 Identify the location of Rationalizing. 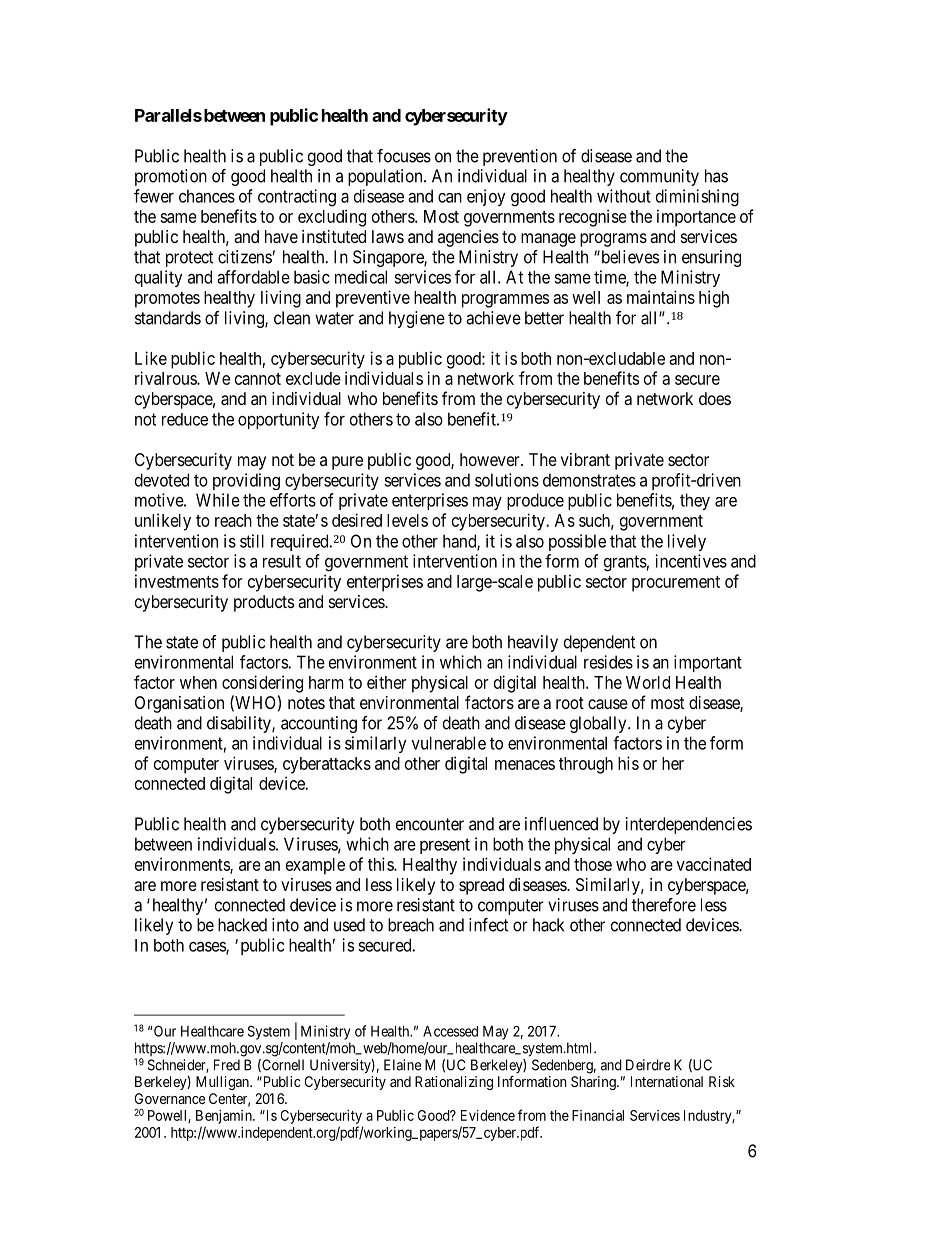
(454, 1083).
